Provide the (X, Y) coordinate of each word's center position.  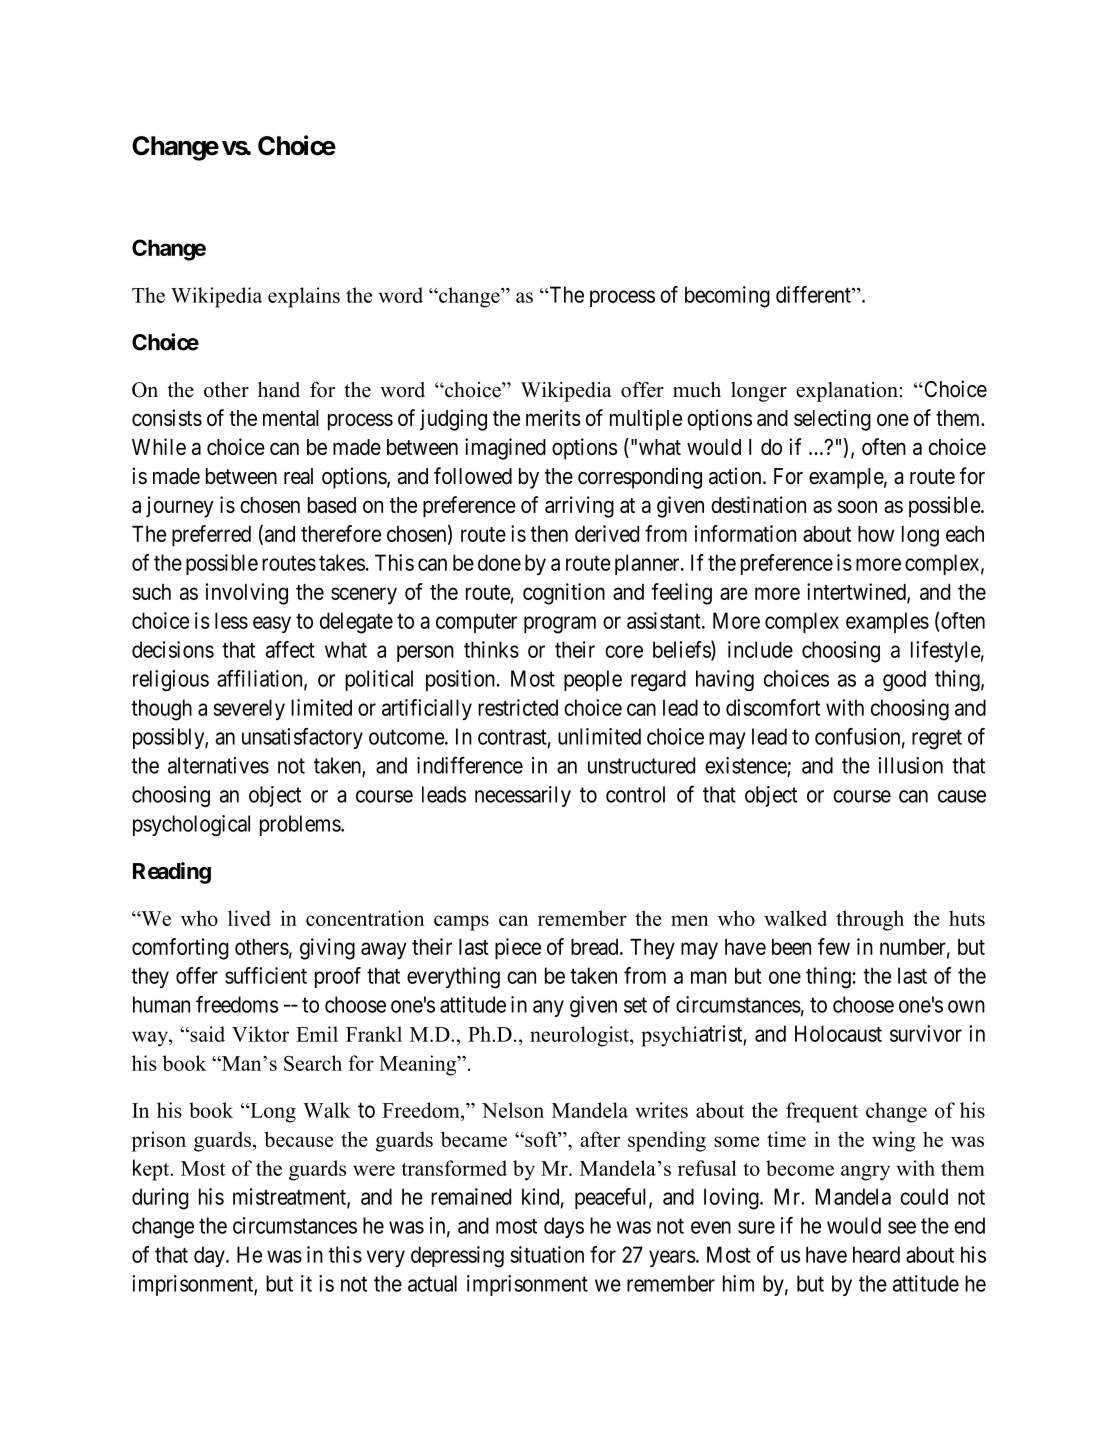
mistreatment (290, 1197)
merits (553, 417)
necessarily (523, 796)
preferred (211, 536)
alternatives (218, 765)
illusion (911, 765)
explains (304, 297)
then (549, 534)
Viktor (260, 1034)
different (814, 294)
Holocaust (838, 1033)
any (548, 1008)
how (876, 534)
